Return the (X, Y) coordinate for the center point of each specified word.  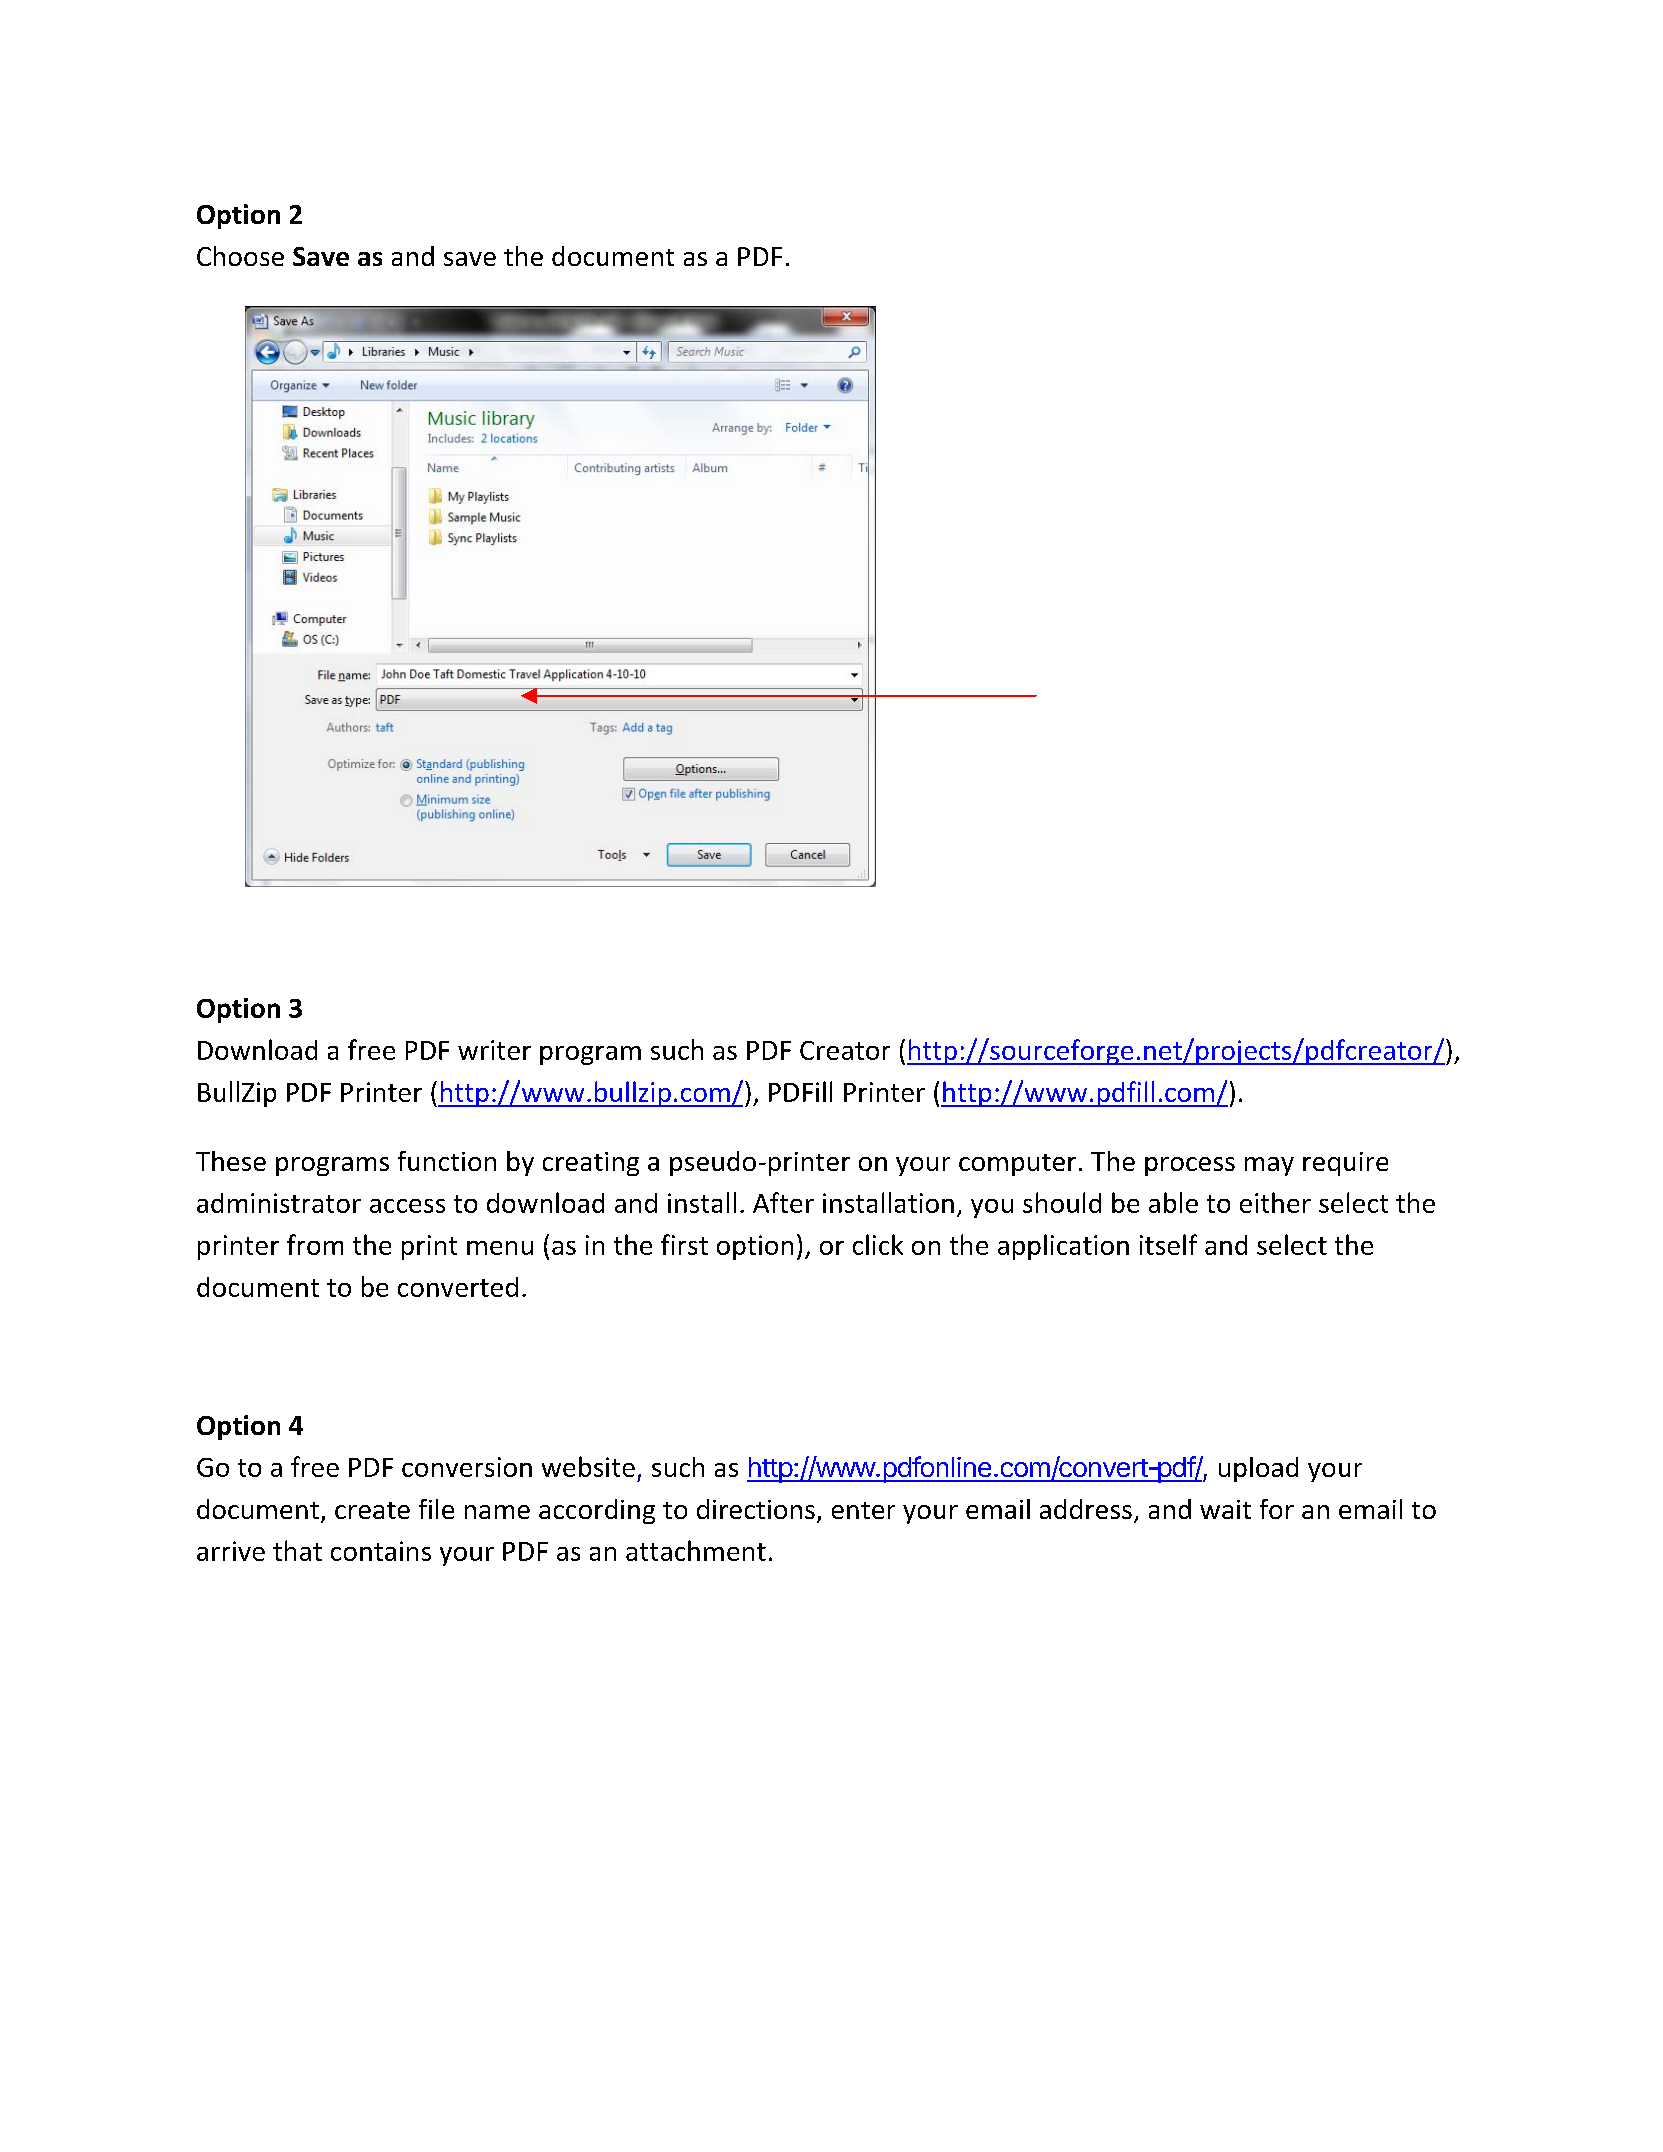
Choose (240, 256)
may (1269, 1166)
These (231, 1161)
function (447, 1161)
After (783, 1202)
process (1190, 1166)
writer (494, 1050)
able (1173, 1202)
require (1345, 1164)
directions (756, 1509)
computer (1017, 1165)
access (407, 1206)
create (372, 1510)
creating (591, 1164)
